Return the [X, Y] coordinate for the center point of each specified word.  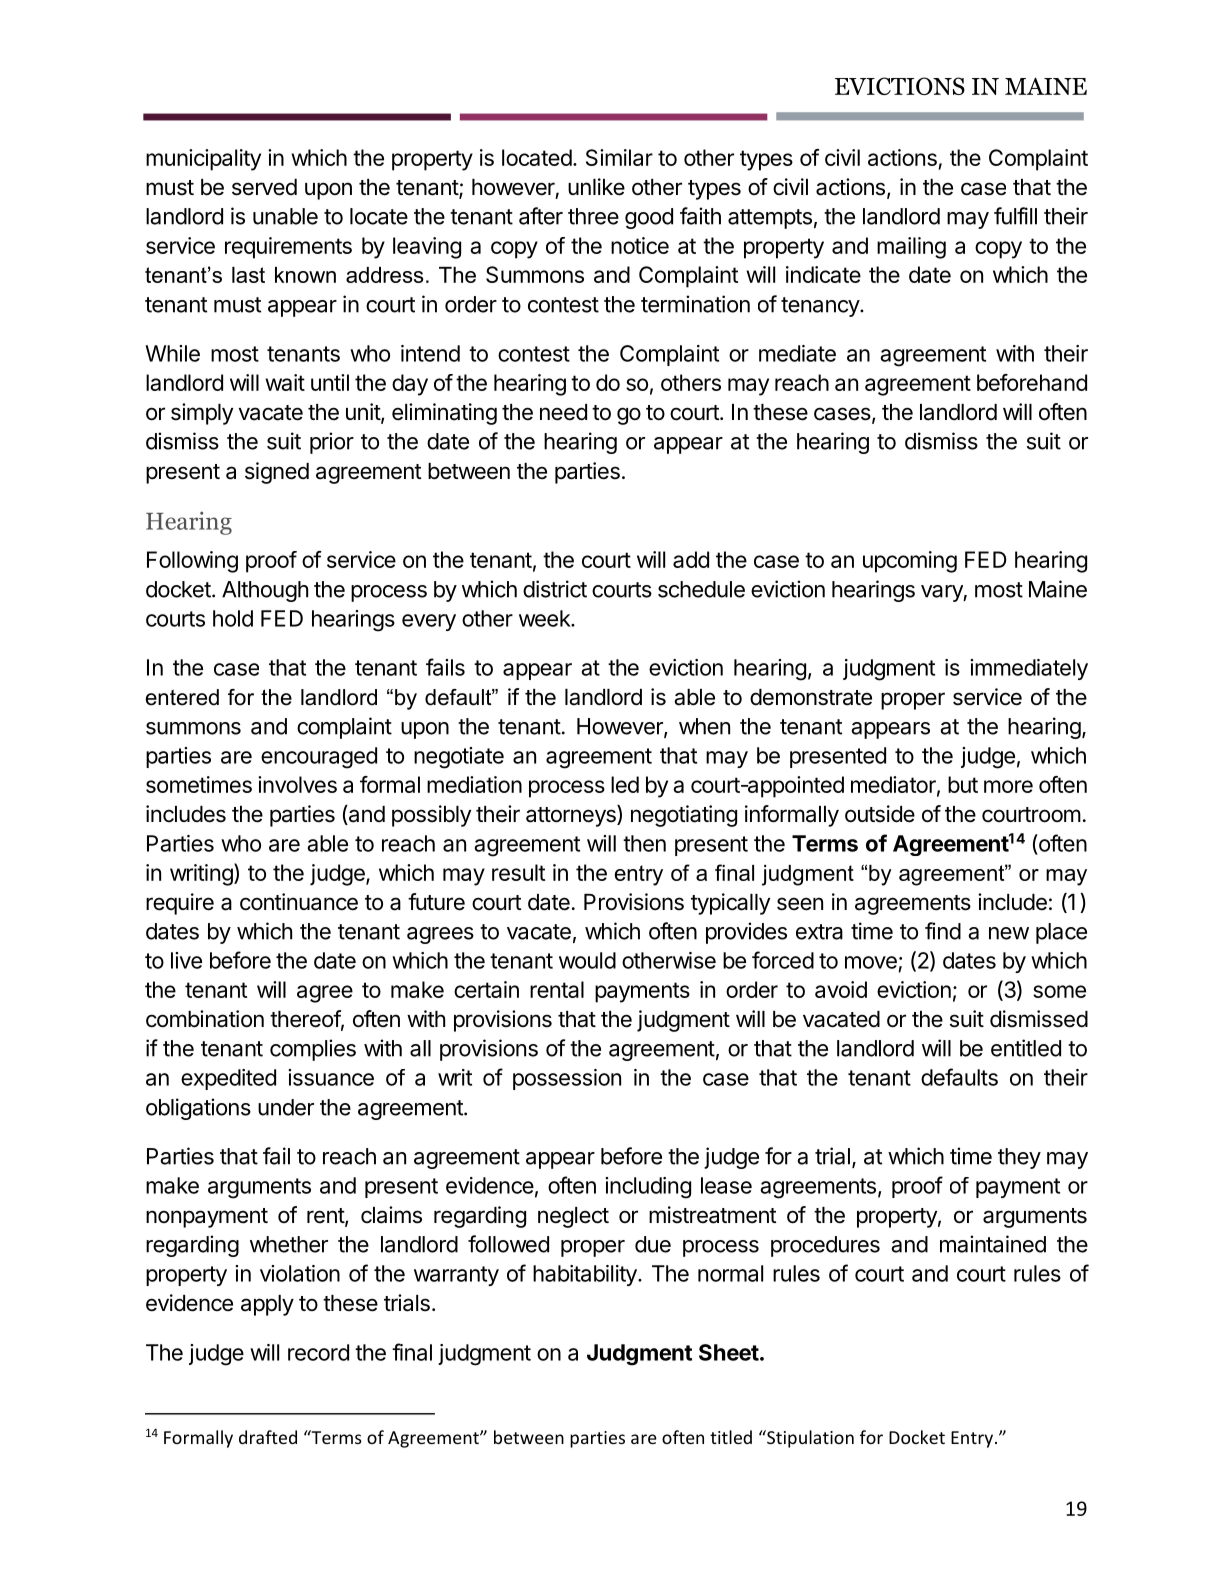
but [963, 784]
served [264, 187]
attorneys [572, 816]
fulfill [1015, 216]
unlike [596, 187]
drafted [268, 1437]
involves [297, 784]
